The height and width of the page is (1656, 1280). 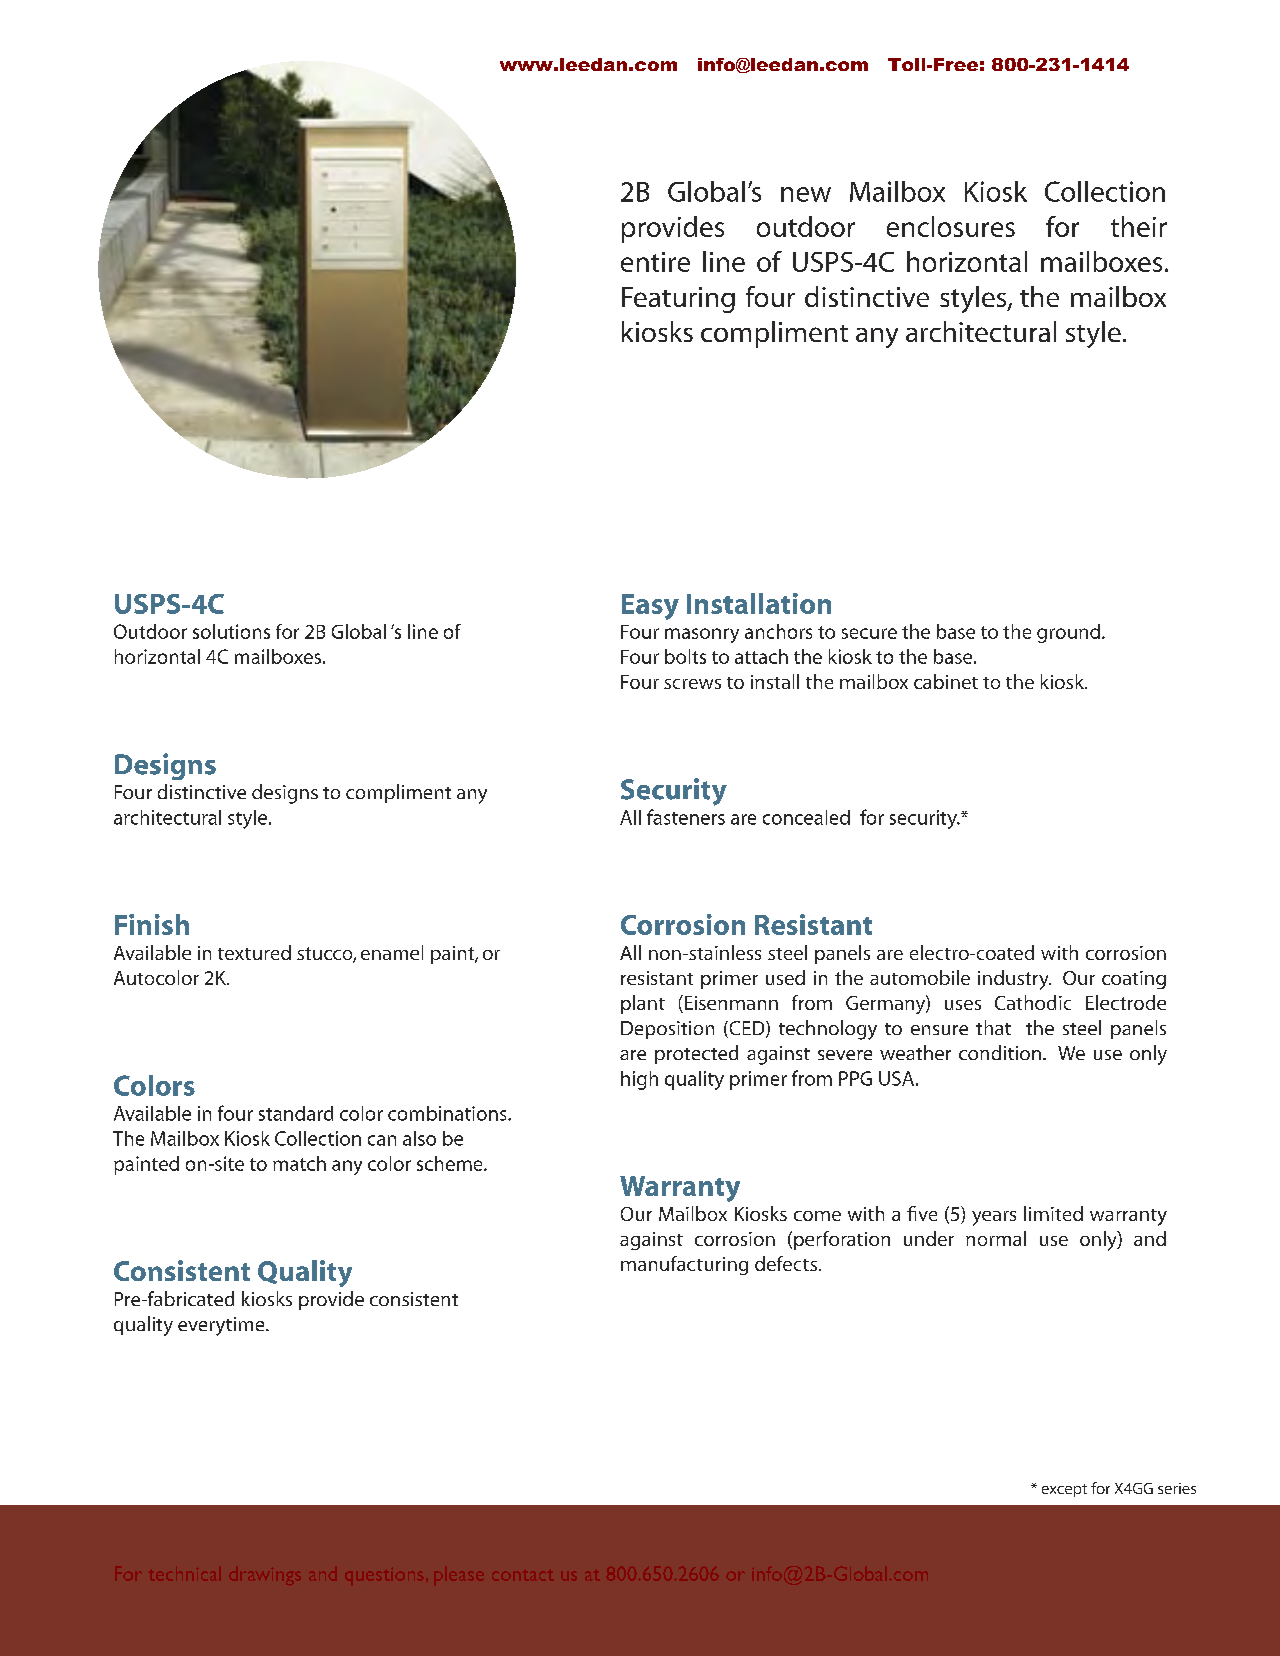 What do you see at coordinates (222, 1326) in the page?
I see `everytime` at bounding box center [222, 1326].
